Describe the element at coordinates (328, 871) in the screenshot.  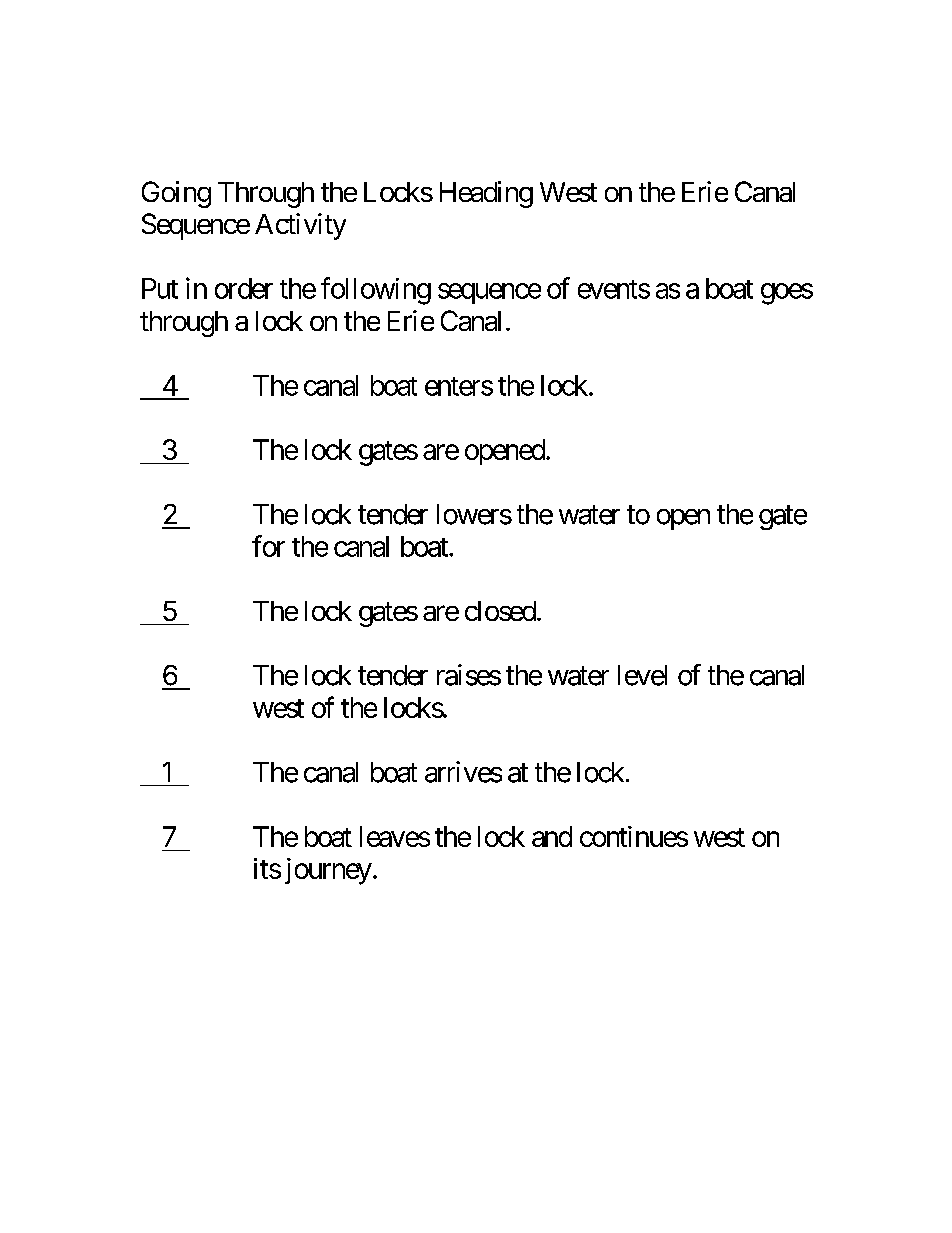
I see `journey` at that location.
